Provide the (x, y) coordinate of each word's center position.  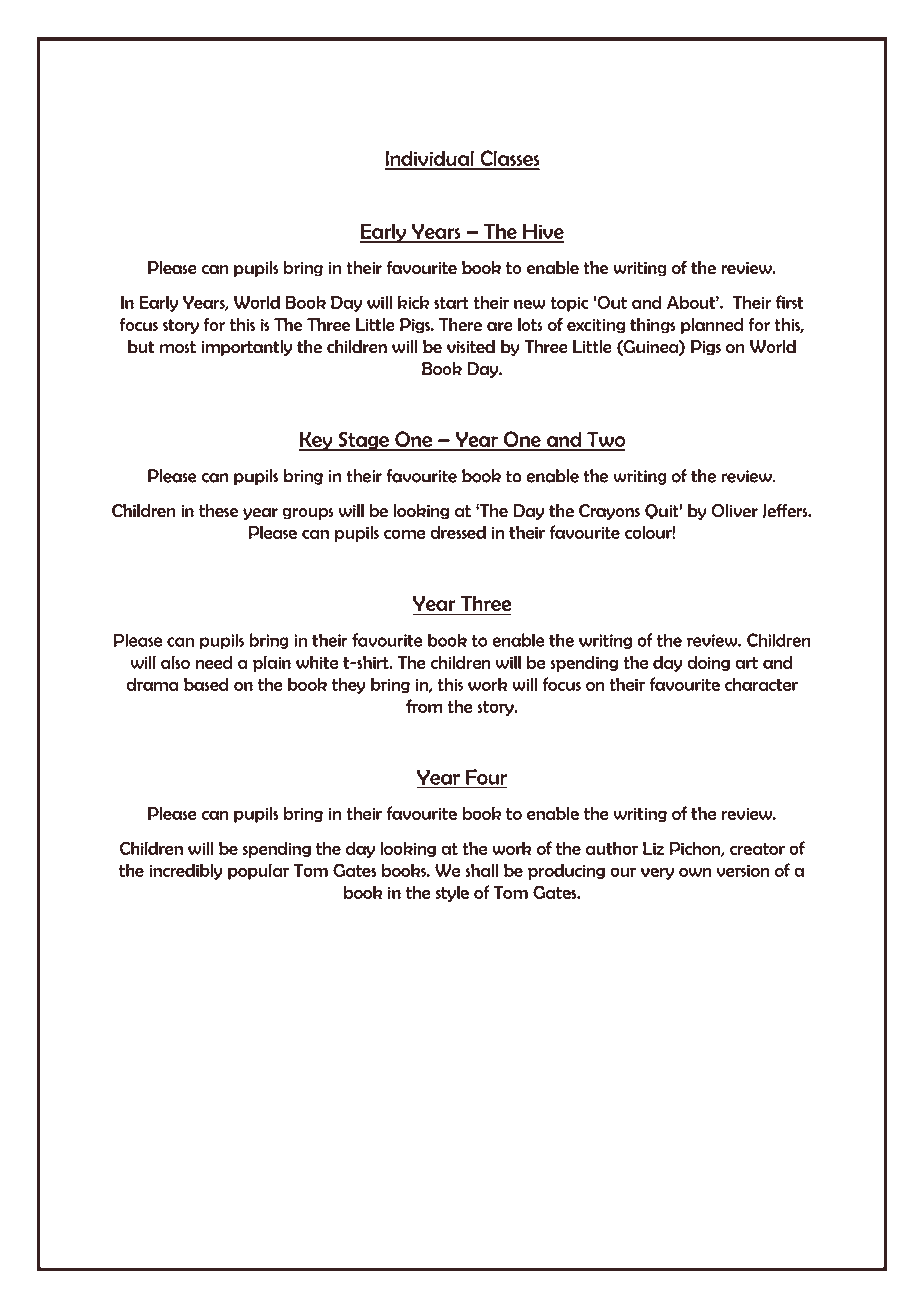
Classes (509, 159)
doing (708, 663)
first (789, 302)
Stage (364, 441)
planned (712, 326)
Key (316, 441)
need (213, 662)
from (424, 706)
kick (413, 302)
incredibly (186, 872)
